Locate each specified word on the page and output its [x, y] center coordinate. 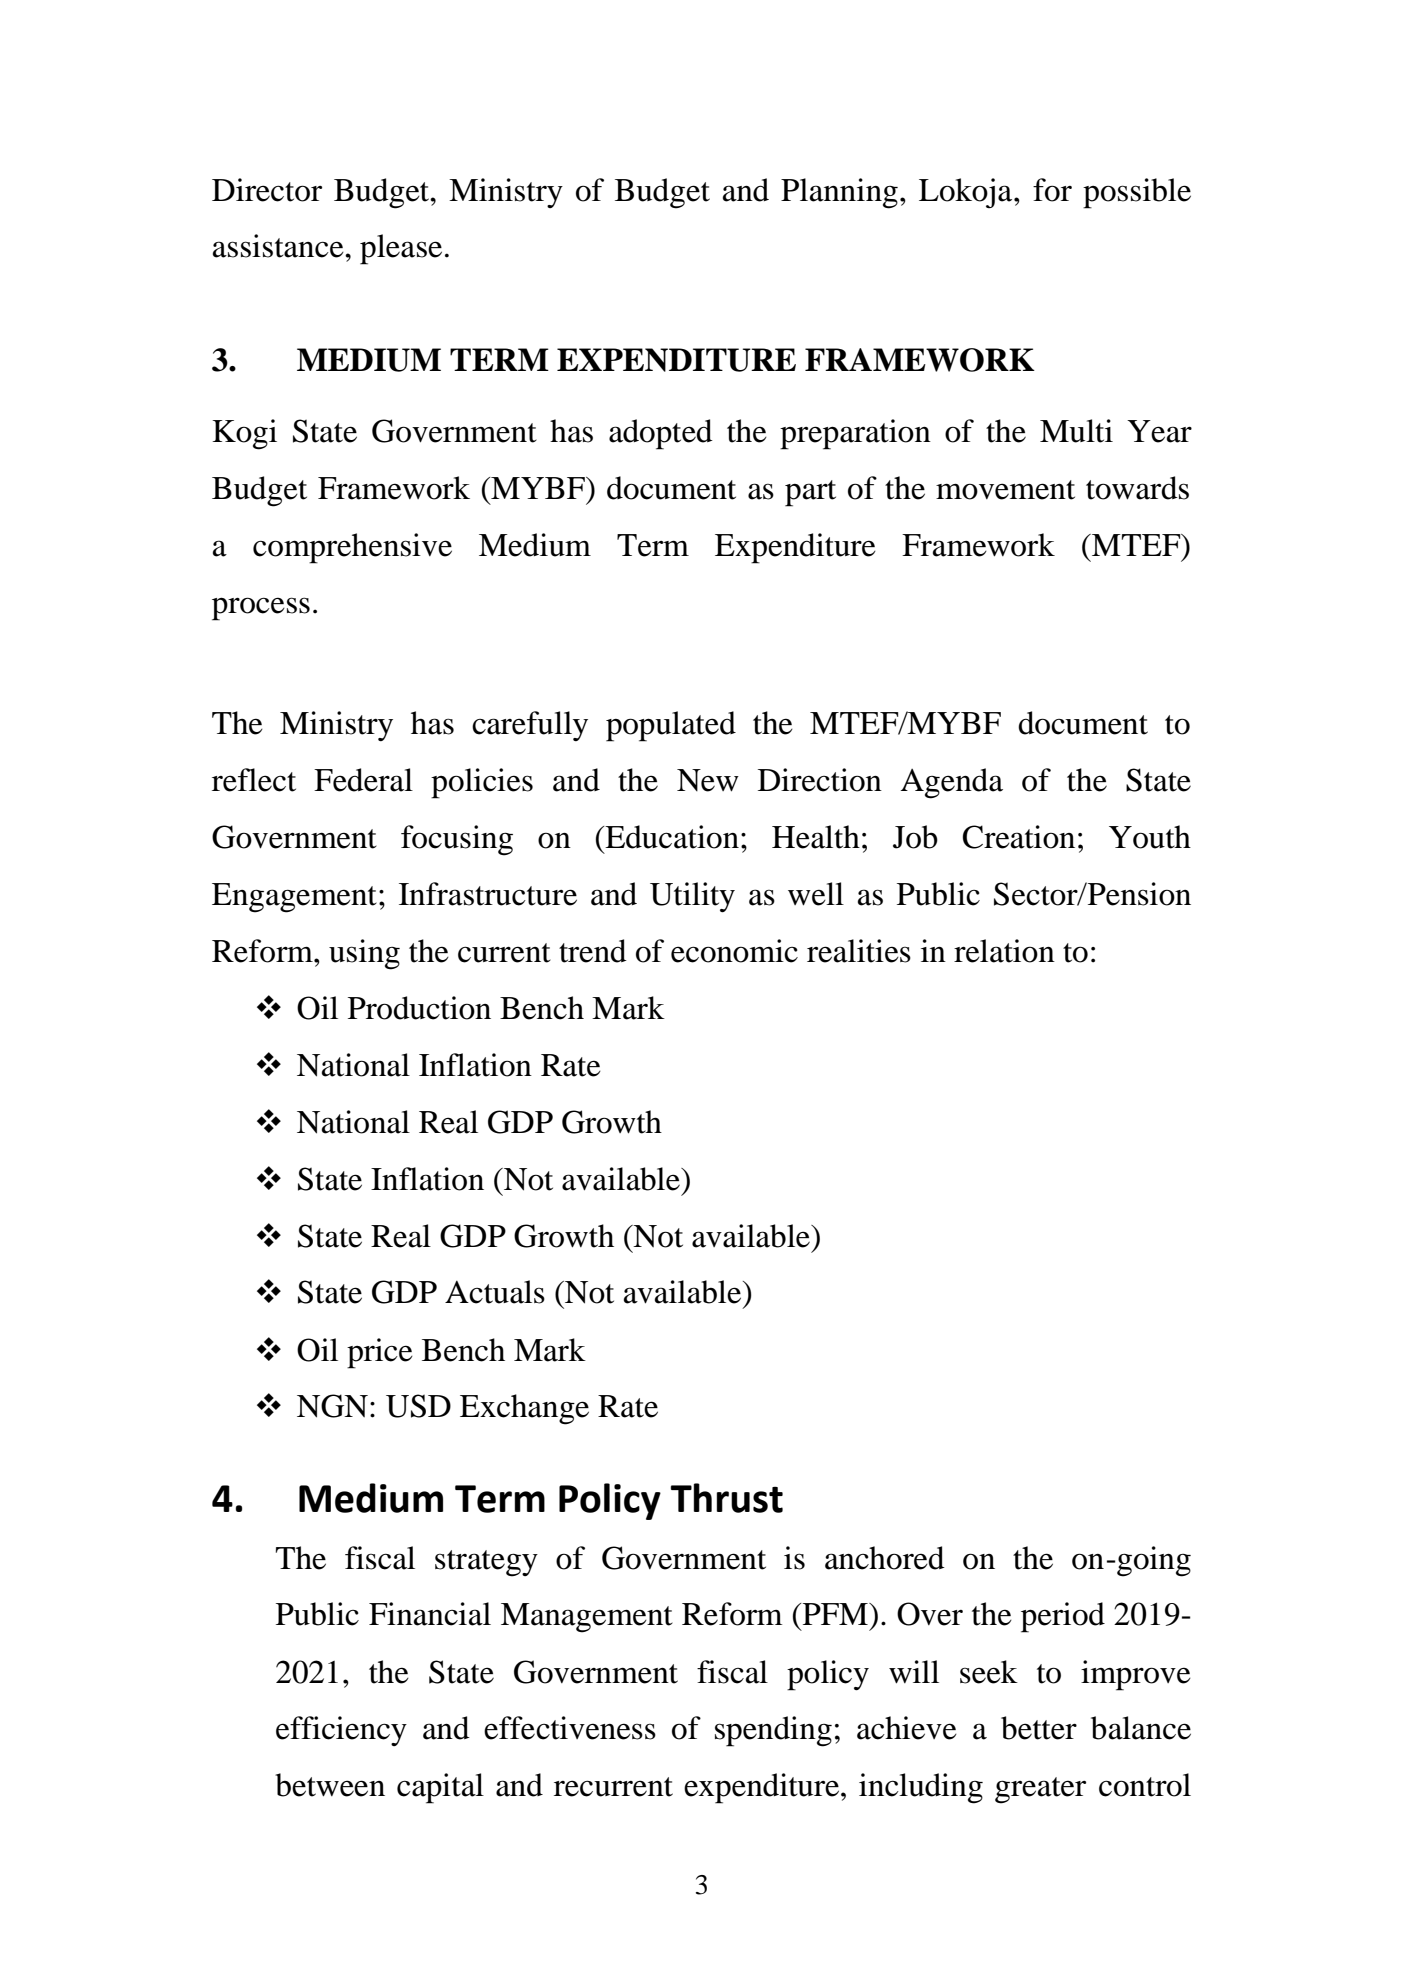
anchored [885, 1558]
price [380, 1353]
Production [419, 1008]
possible [1137, 193]
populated [671, 726]
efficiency [341, 1731]
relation [1004, 951]
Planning [839, 193]
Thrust [727, 1498]
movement [1005, 490]
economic [734, 951]
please [401, 249]
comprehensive [352, 548]
